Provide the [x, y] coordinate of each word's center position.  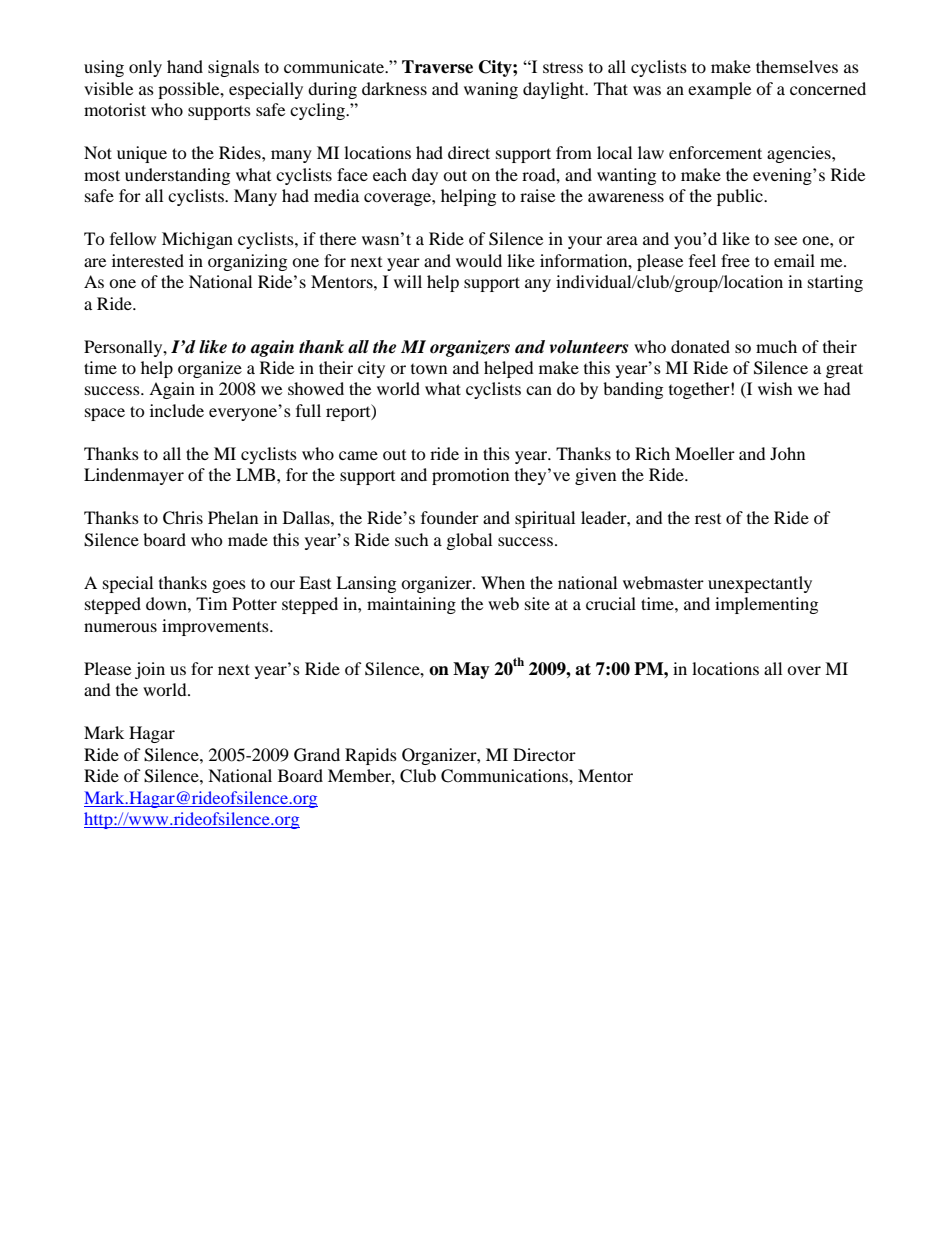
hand [185, 66]
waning [491, 90]
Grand [317, 755]
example [719, 90]
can [539, 390]
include [177, 410]
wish [775, 388]
